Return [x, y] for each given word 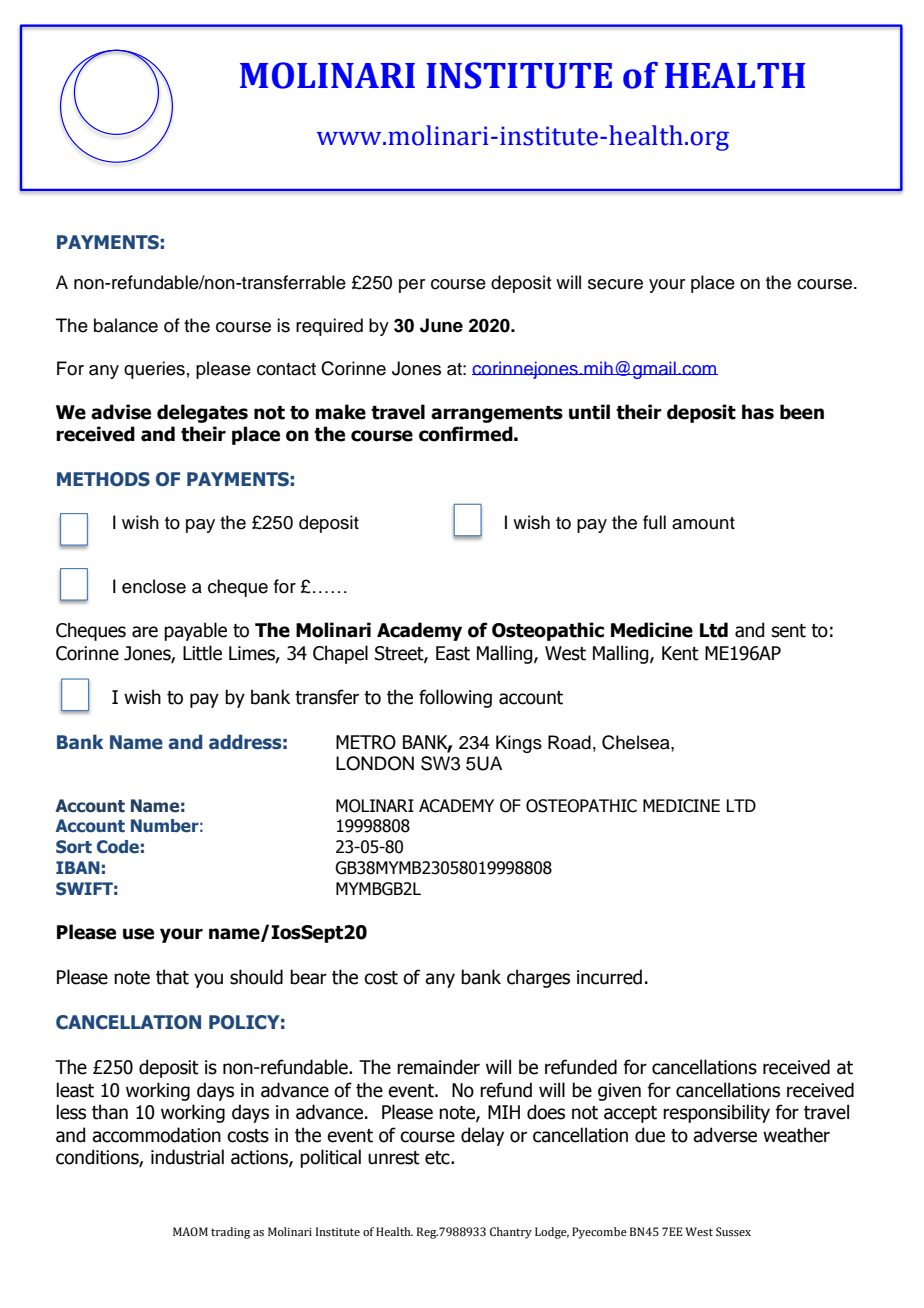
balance [126, 325]
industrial [187, 1157]
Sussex [733, 1231]
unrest [394, 1158]
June [441, 325]
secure [615, 284]
